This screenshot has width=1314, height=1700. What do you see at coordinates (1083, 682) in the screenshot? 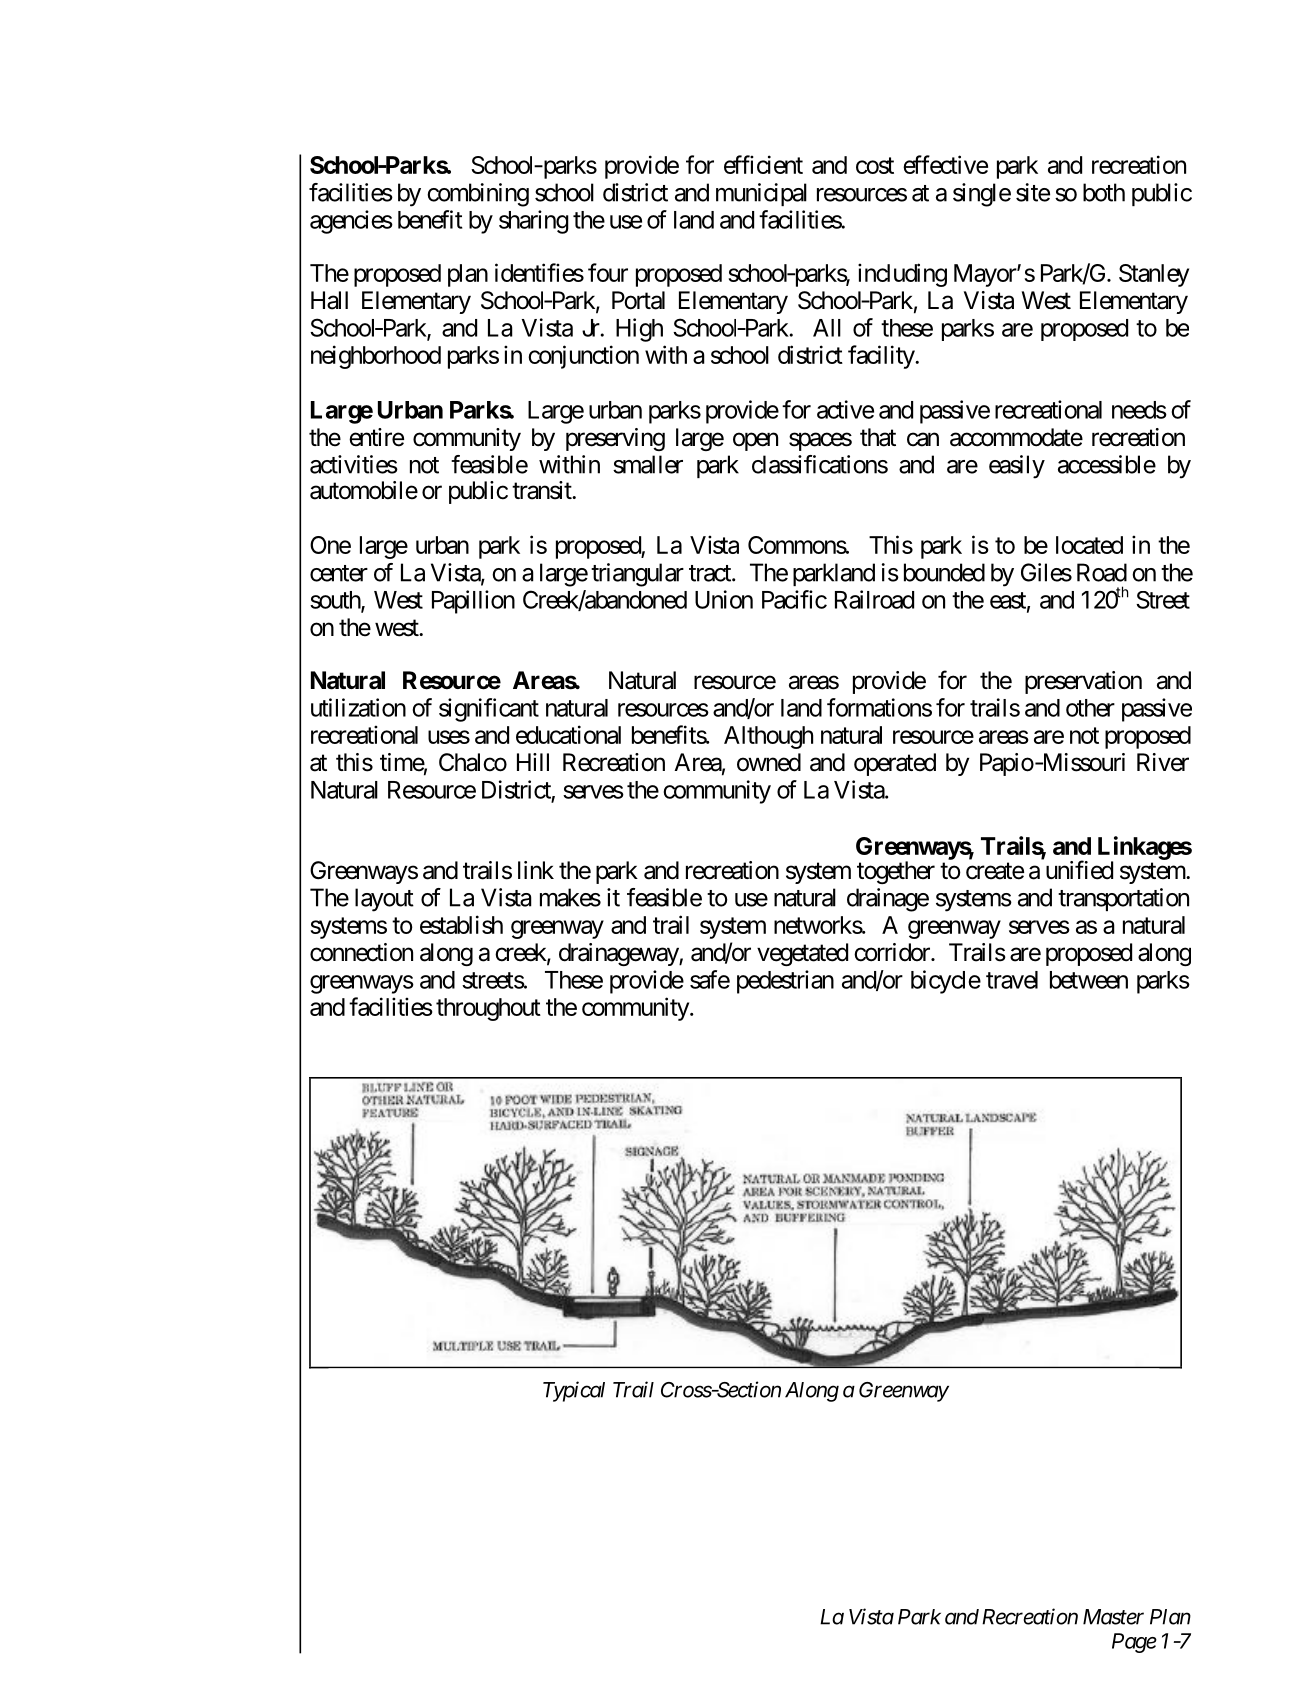
I see `preservation` at bounding box center [1083, 682].
